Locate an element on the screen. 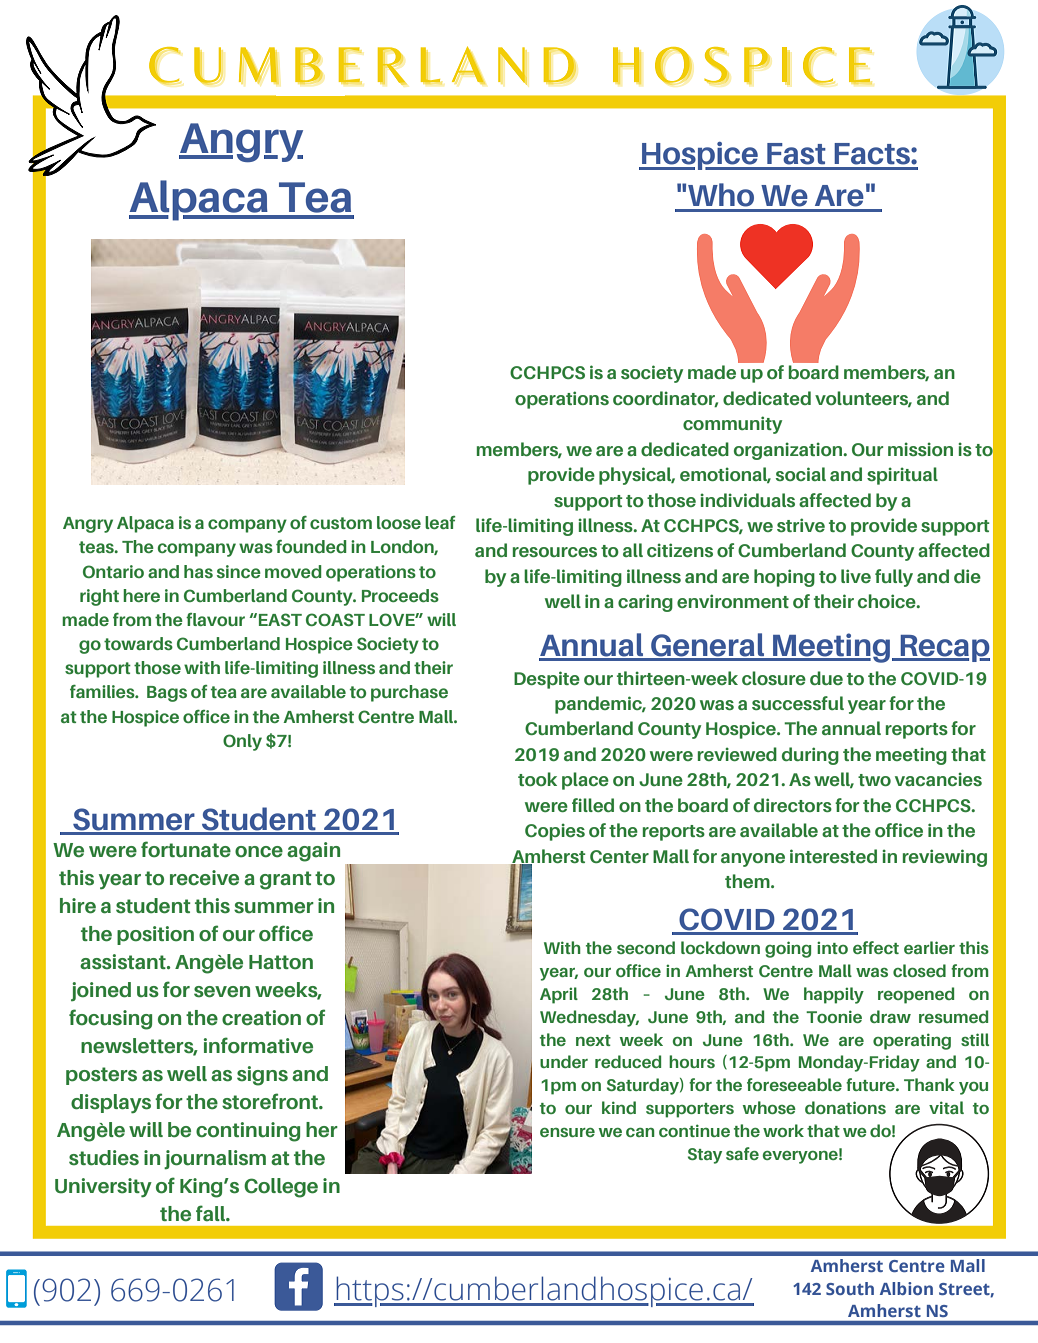 The width and height of the screenshot is (1038, 1343). Bags is located at coordinates (167, 694).
